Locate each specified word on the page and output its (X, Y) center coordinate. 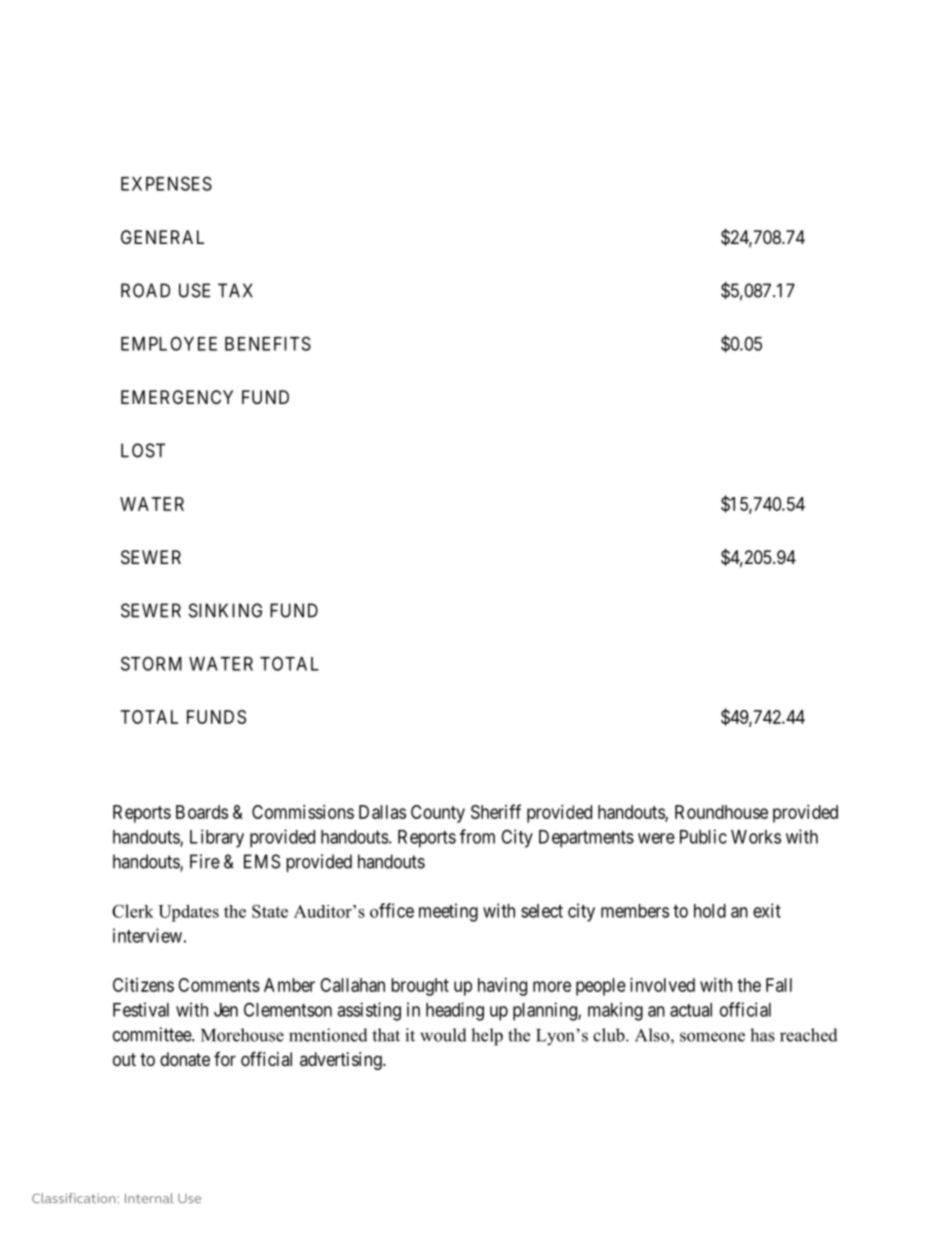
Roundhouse (721, 812)
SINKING (225, 610)
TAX (235, 290)
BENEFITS (268, 343)
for (225, 1059)
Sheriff (496, 811)
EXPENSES (166, 183)
